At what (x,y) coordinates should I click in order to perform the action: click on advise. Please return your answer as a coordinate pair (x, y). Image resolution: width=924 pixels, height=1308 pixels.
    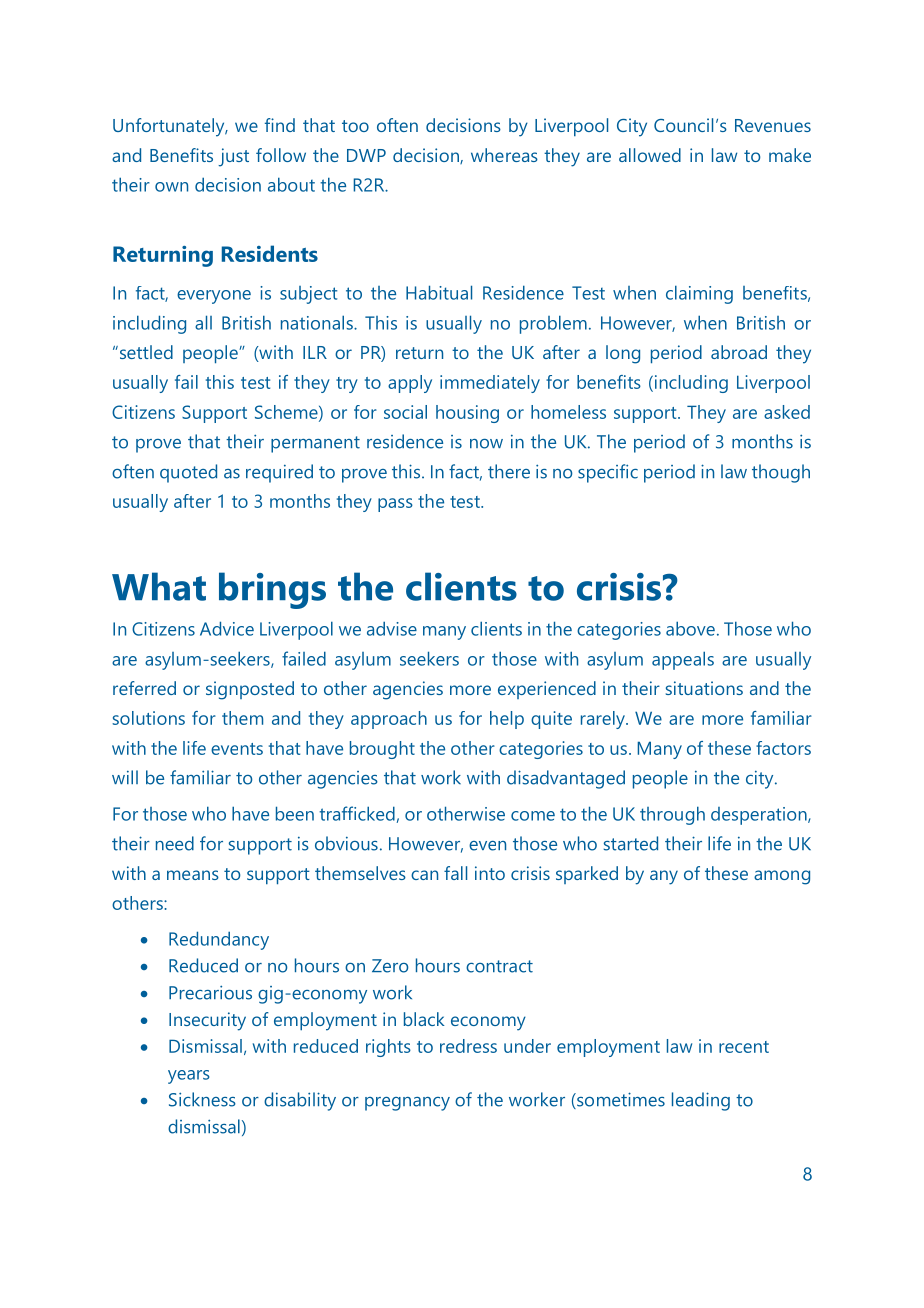
    Looking at the image, I should click on (392, 628).
